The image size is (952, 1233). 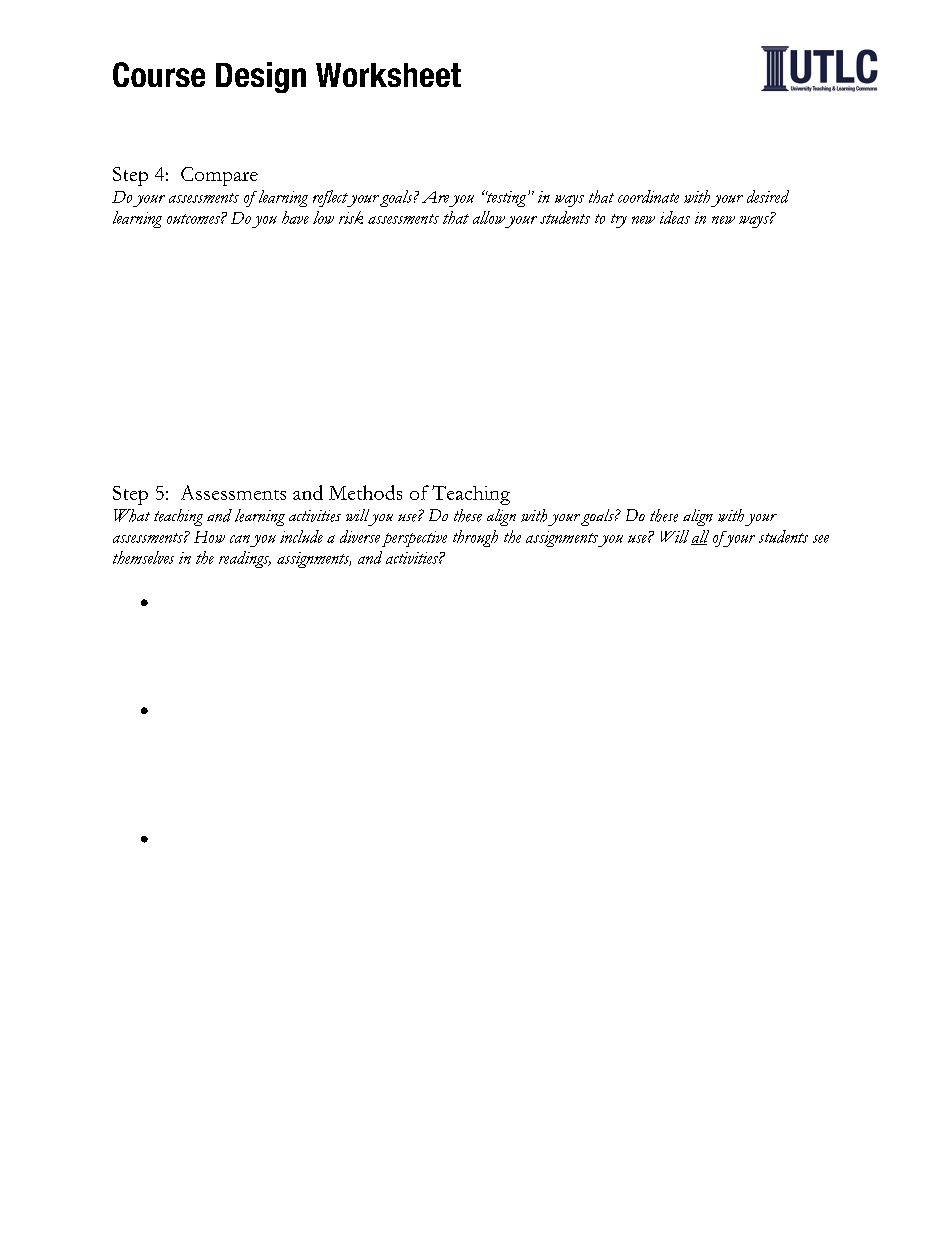 I want to click on Worksheet, so click(x=388, y=75).
